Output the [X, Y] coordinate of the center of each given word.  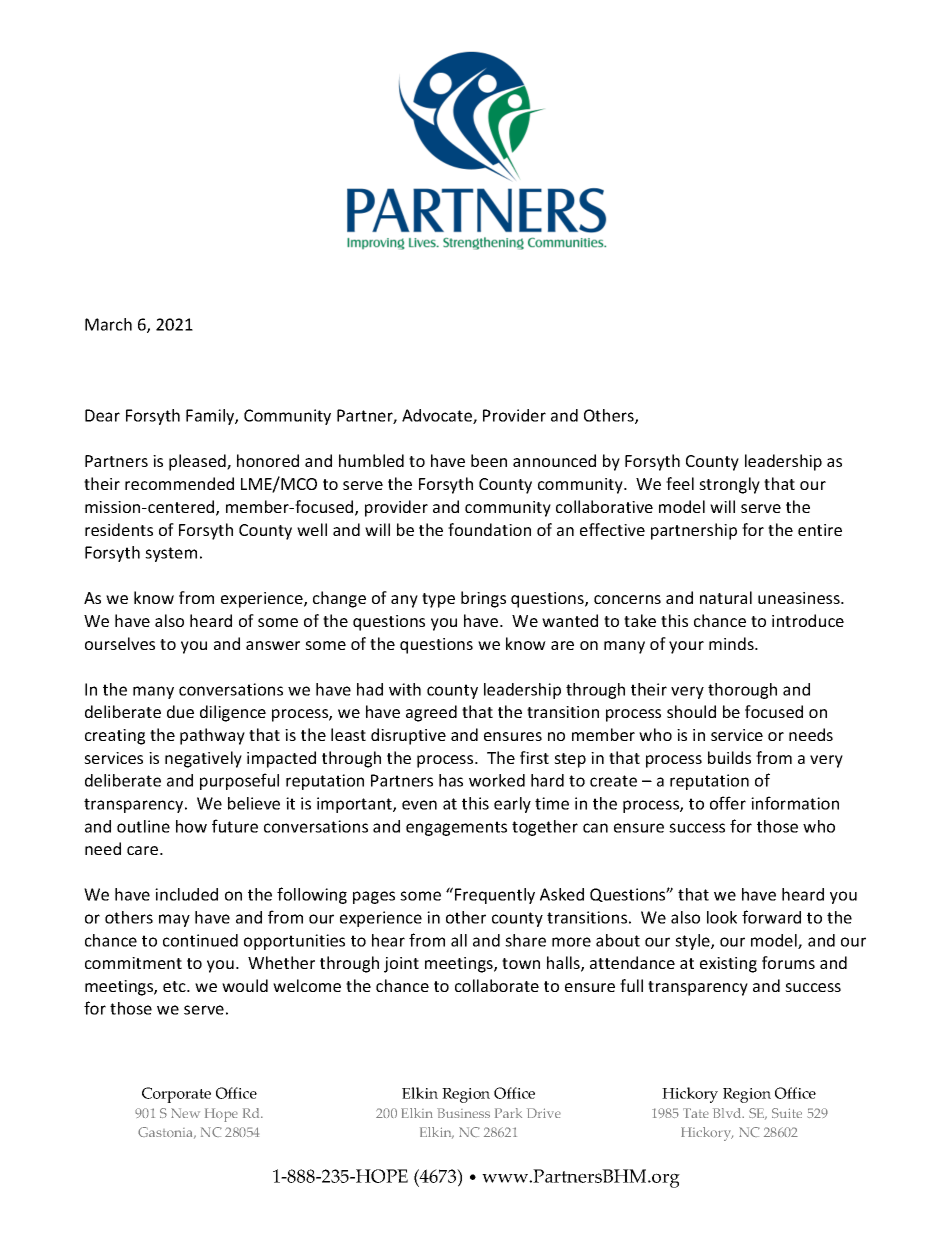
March [108, 324]
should [691, 711]
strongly [729, 485]
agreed [431, 713]
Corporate [176, 1095]
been [489, 460]
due [180, 711]
